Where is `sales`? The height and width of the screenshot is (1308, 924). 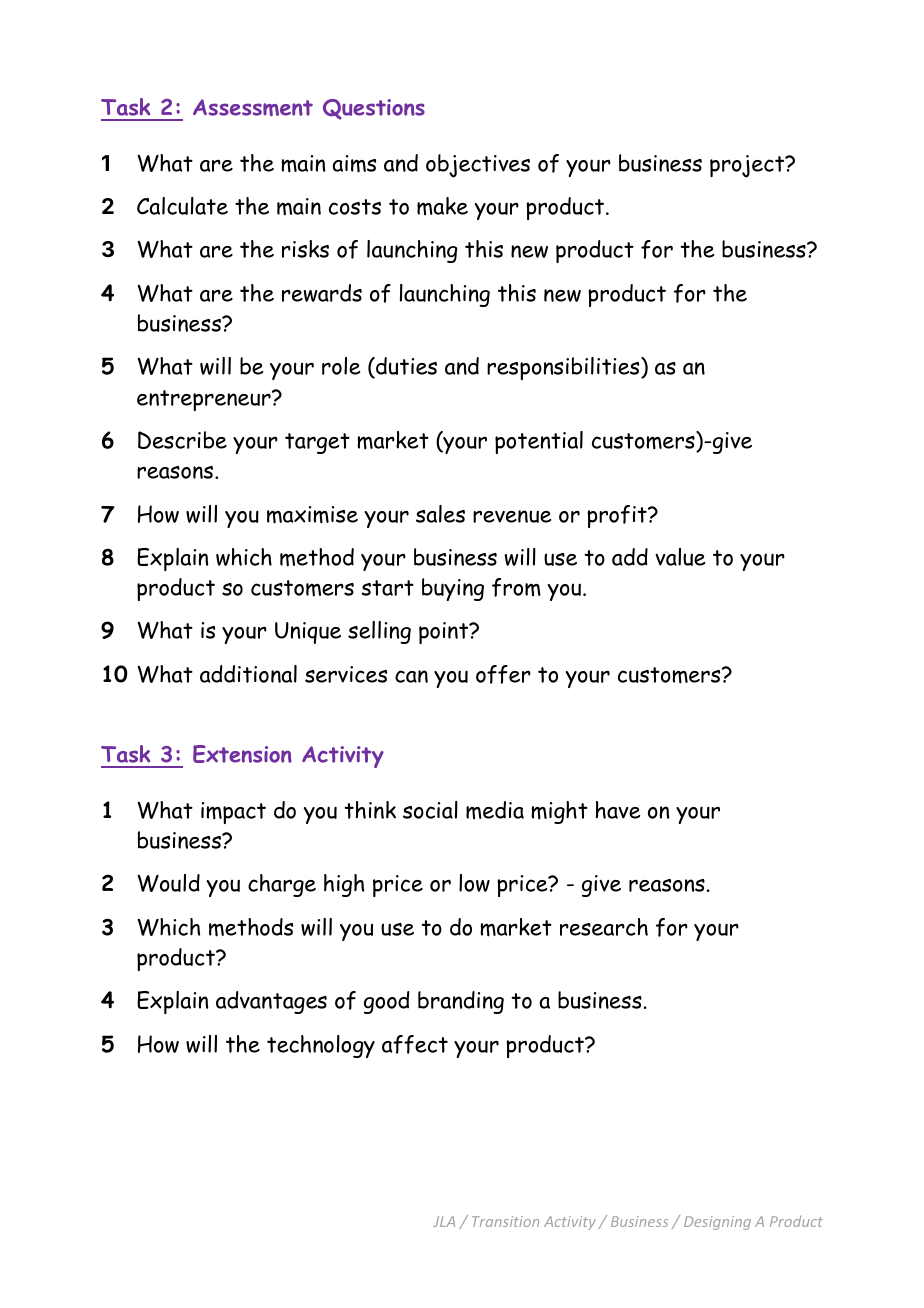 sales is located at coordinates (440, 514).
